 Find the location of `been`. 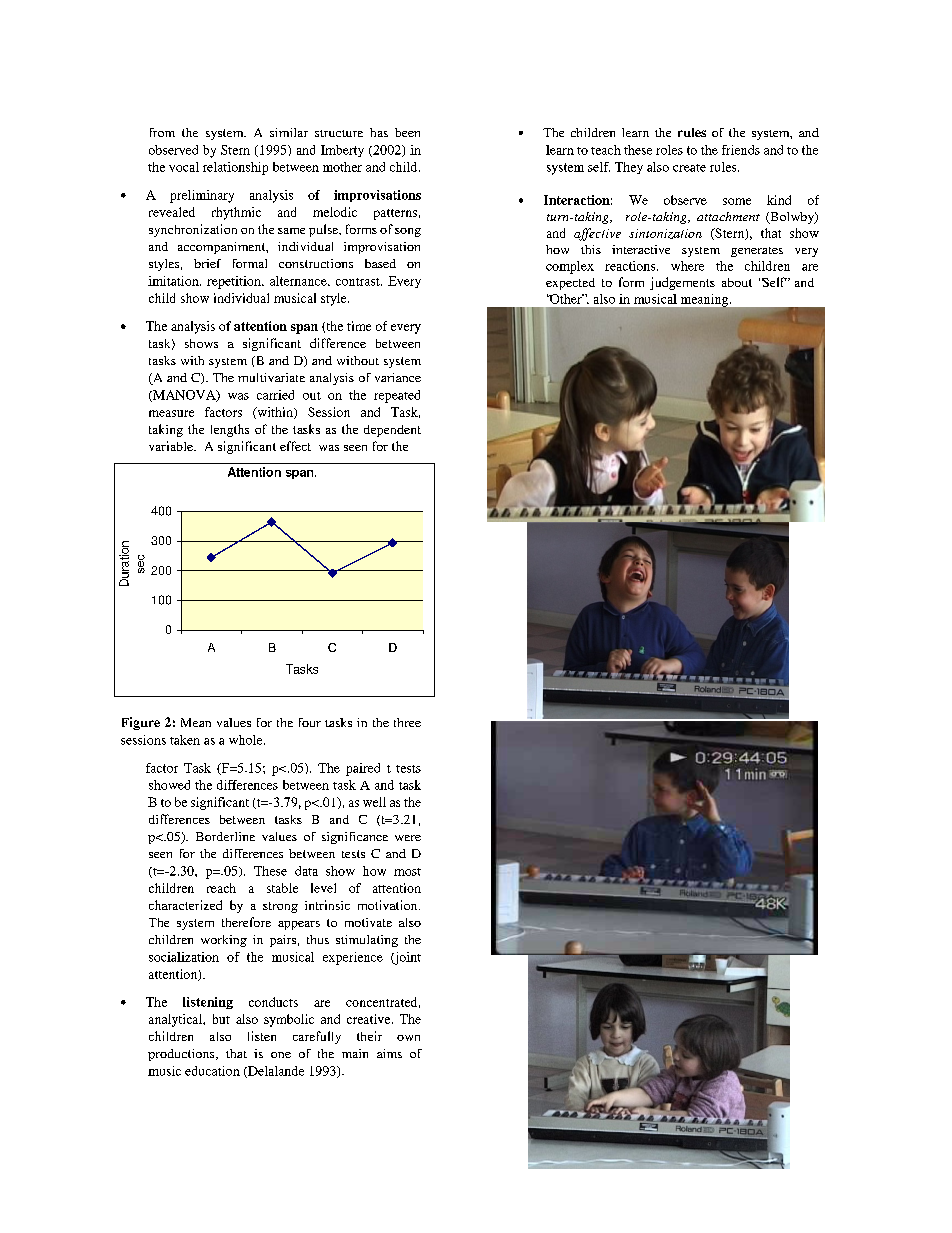

been is located at coordinates (407, 132).
